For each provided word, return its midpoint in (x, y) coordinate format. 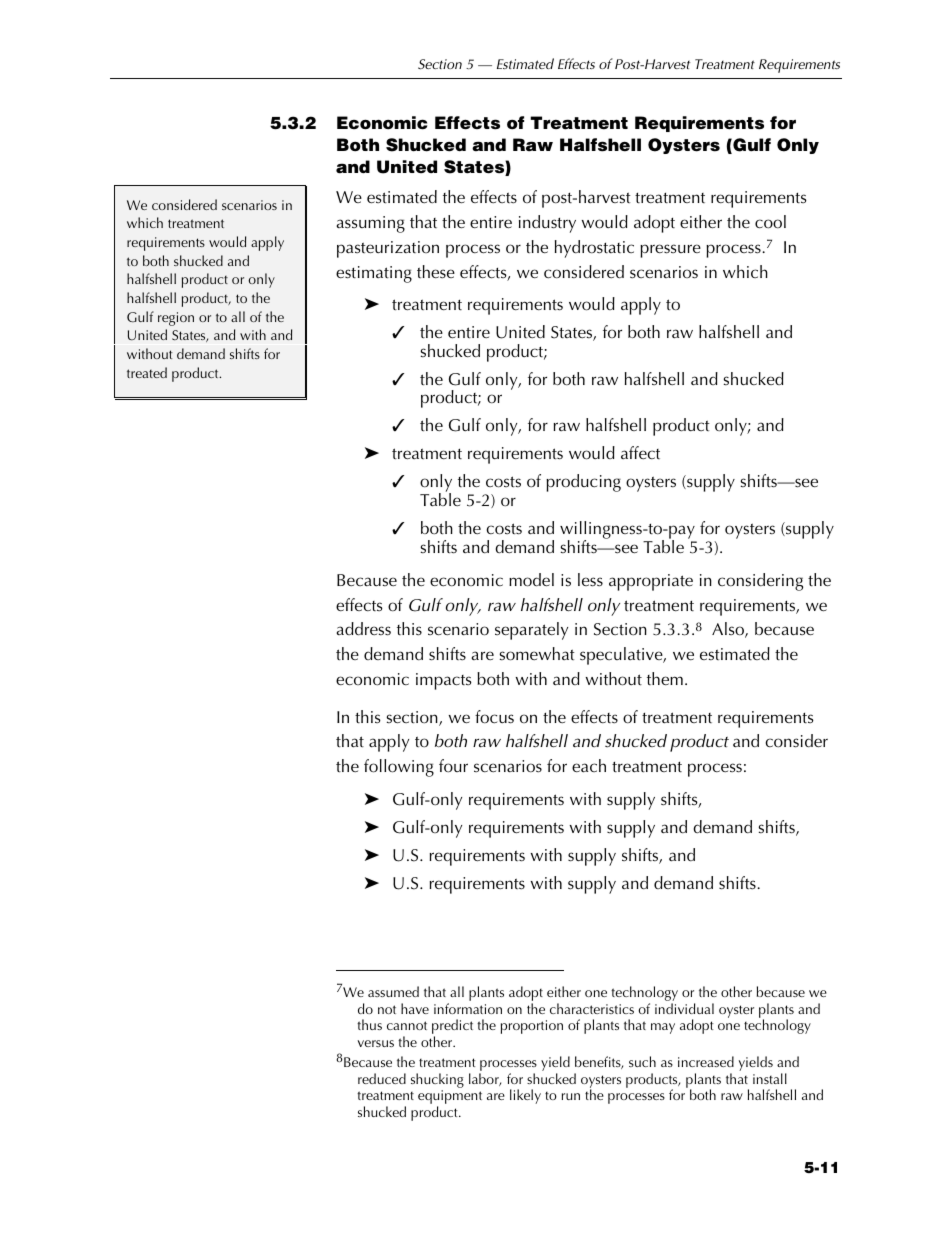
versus (375, 1043)
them (665, 679)
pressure (670, 251)
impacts (444, 681)
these (436, 272)
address (363, 629)
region (176, 319)
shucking (437, 1080)
